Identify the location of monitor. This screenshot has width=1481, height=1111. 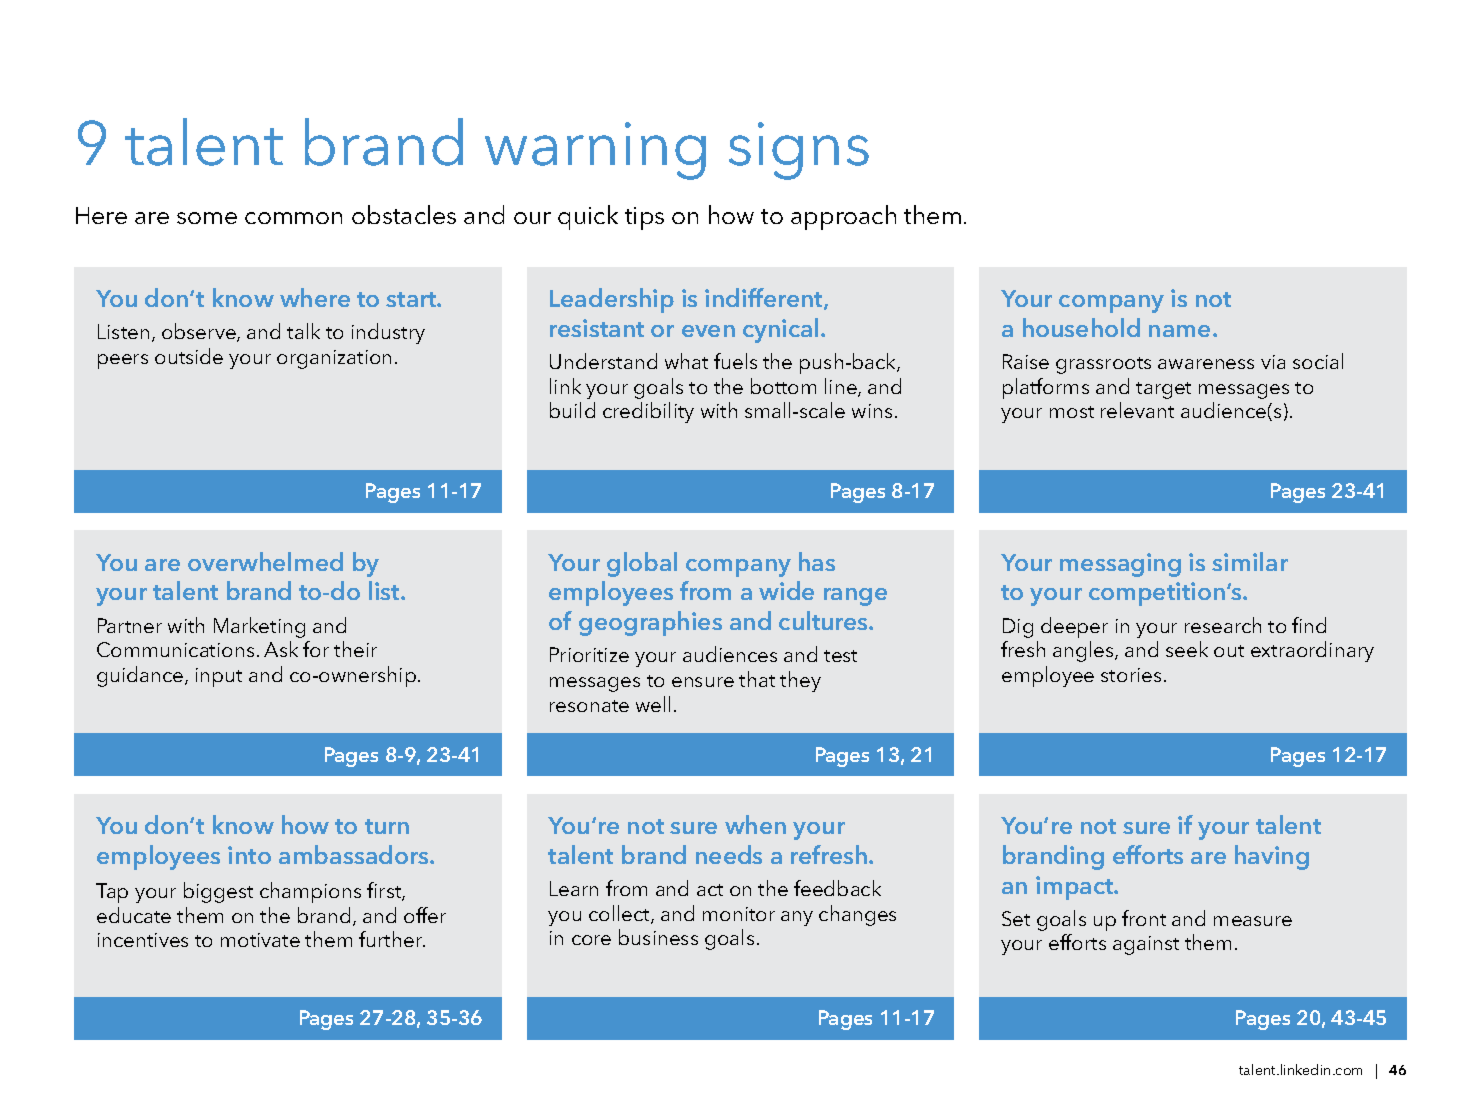
(739, 914).
